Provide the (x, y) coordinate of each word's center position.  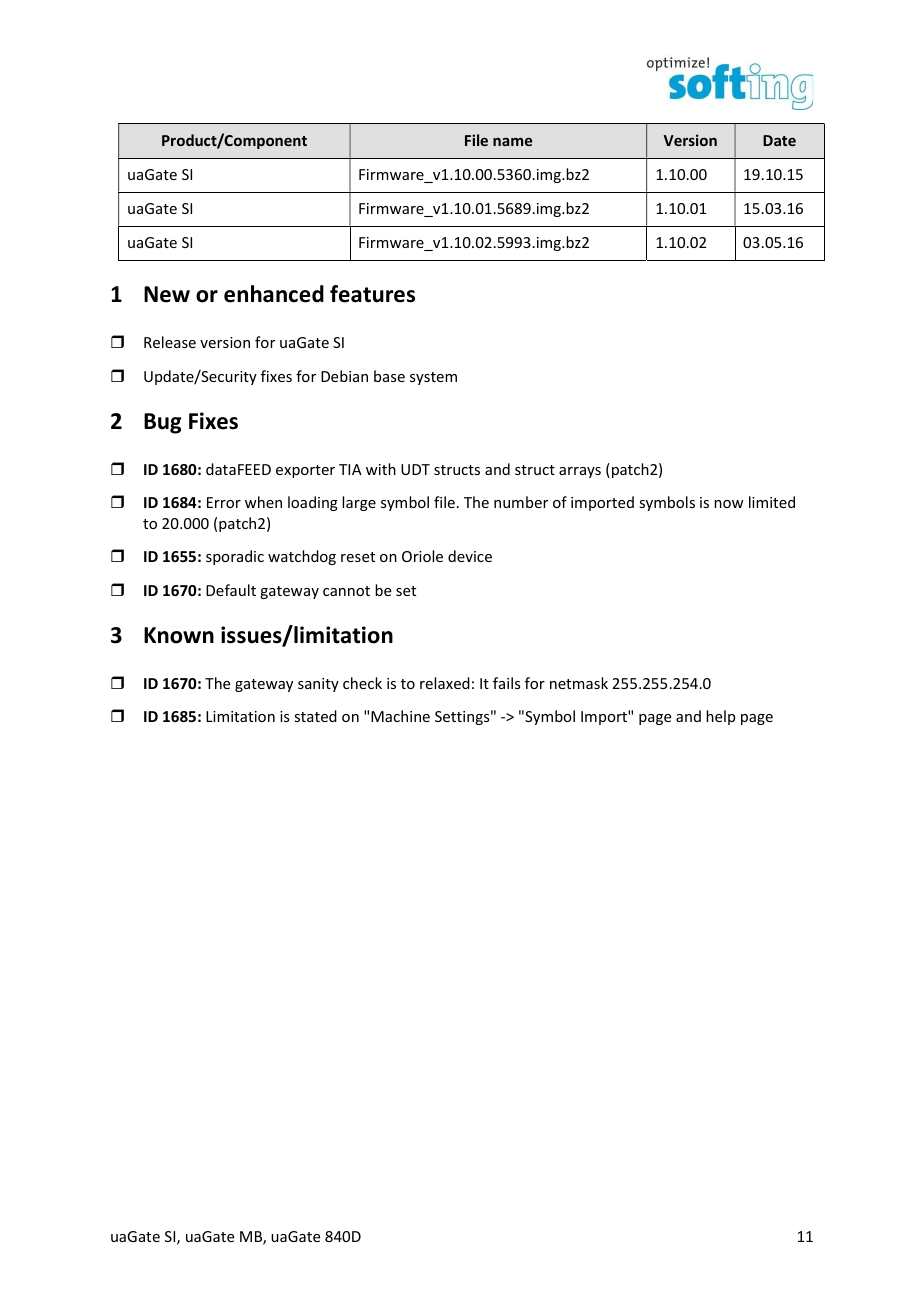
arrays (580, 472)
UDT (415, 469)
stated (315, 716)
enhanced (274, 294)
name (512, 142)
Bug (163, 423)
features (372, 294)
